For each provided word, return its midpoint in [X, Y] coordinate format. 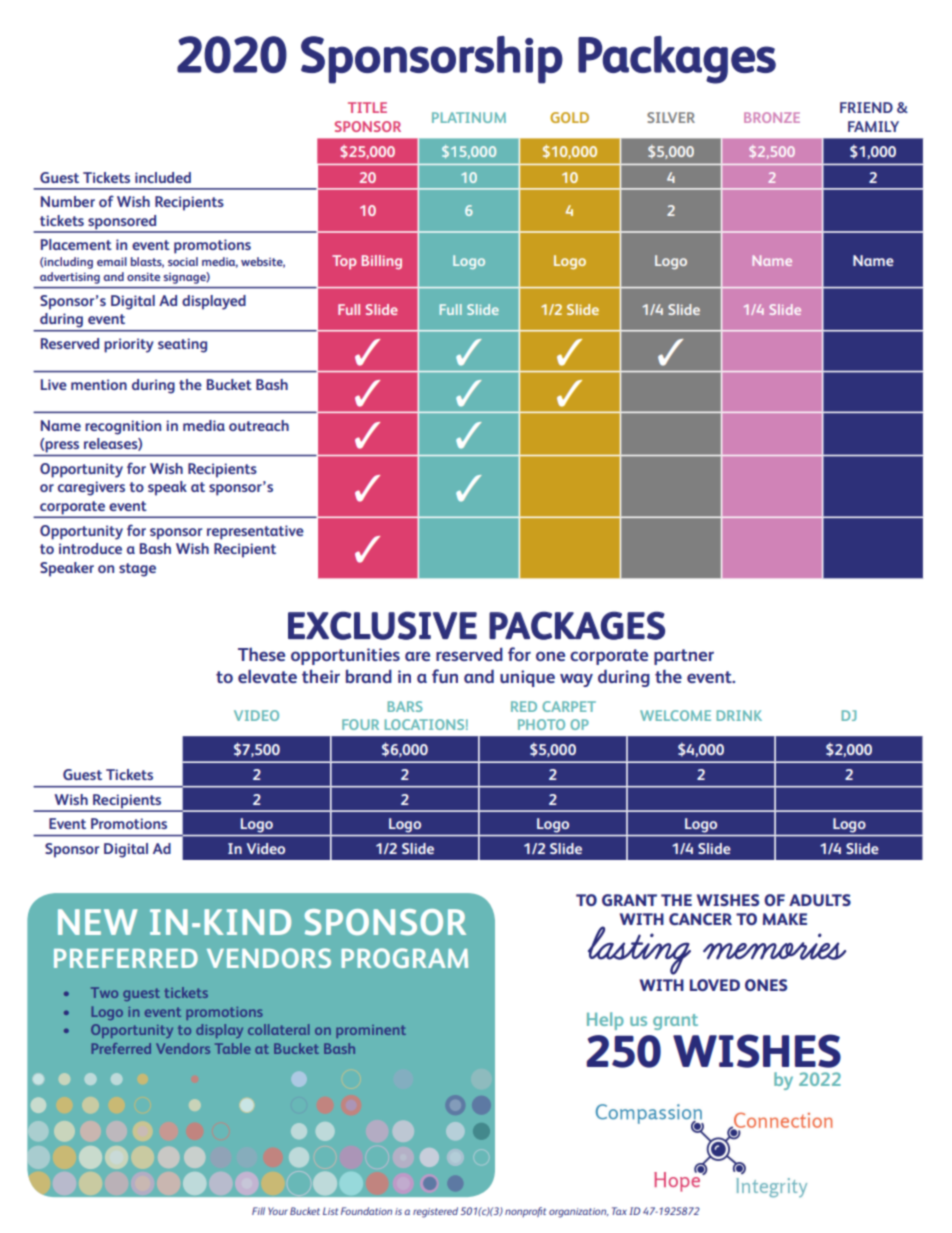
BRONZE [772, 117]
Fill [258, 1211]
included [163, 177]
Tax [619, 1211]
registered [435, 1212]
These [261, 654]
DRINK [739, 715]
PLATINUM [469, 117]
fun [445, 676]
